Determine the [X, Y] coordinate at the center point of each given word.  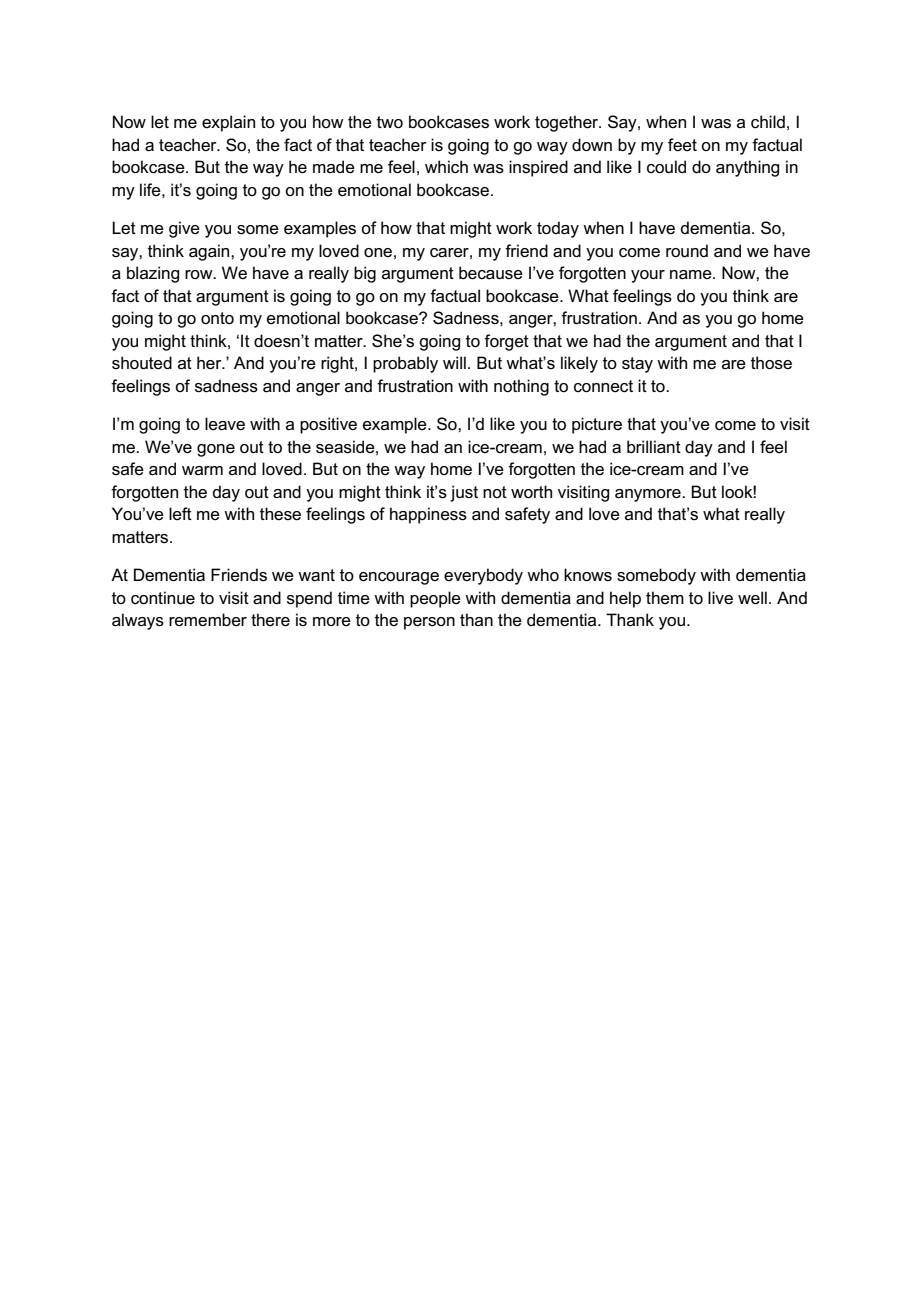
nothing [521, 387]
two [390, 122]
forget [506, 342]
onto [217, 318]
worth [531, 491]
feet [682, 145]
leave [225, 424]
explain [228, 123]
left [180, 514]
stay [637, 365]
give [184, 229]
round [687, 251]
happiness [428, 515]
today [558, 229]
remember [208, 620]
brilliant [654, 447]
